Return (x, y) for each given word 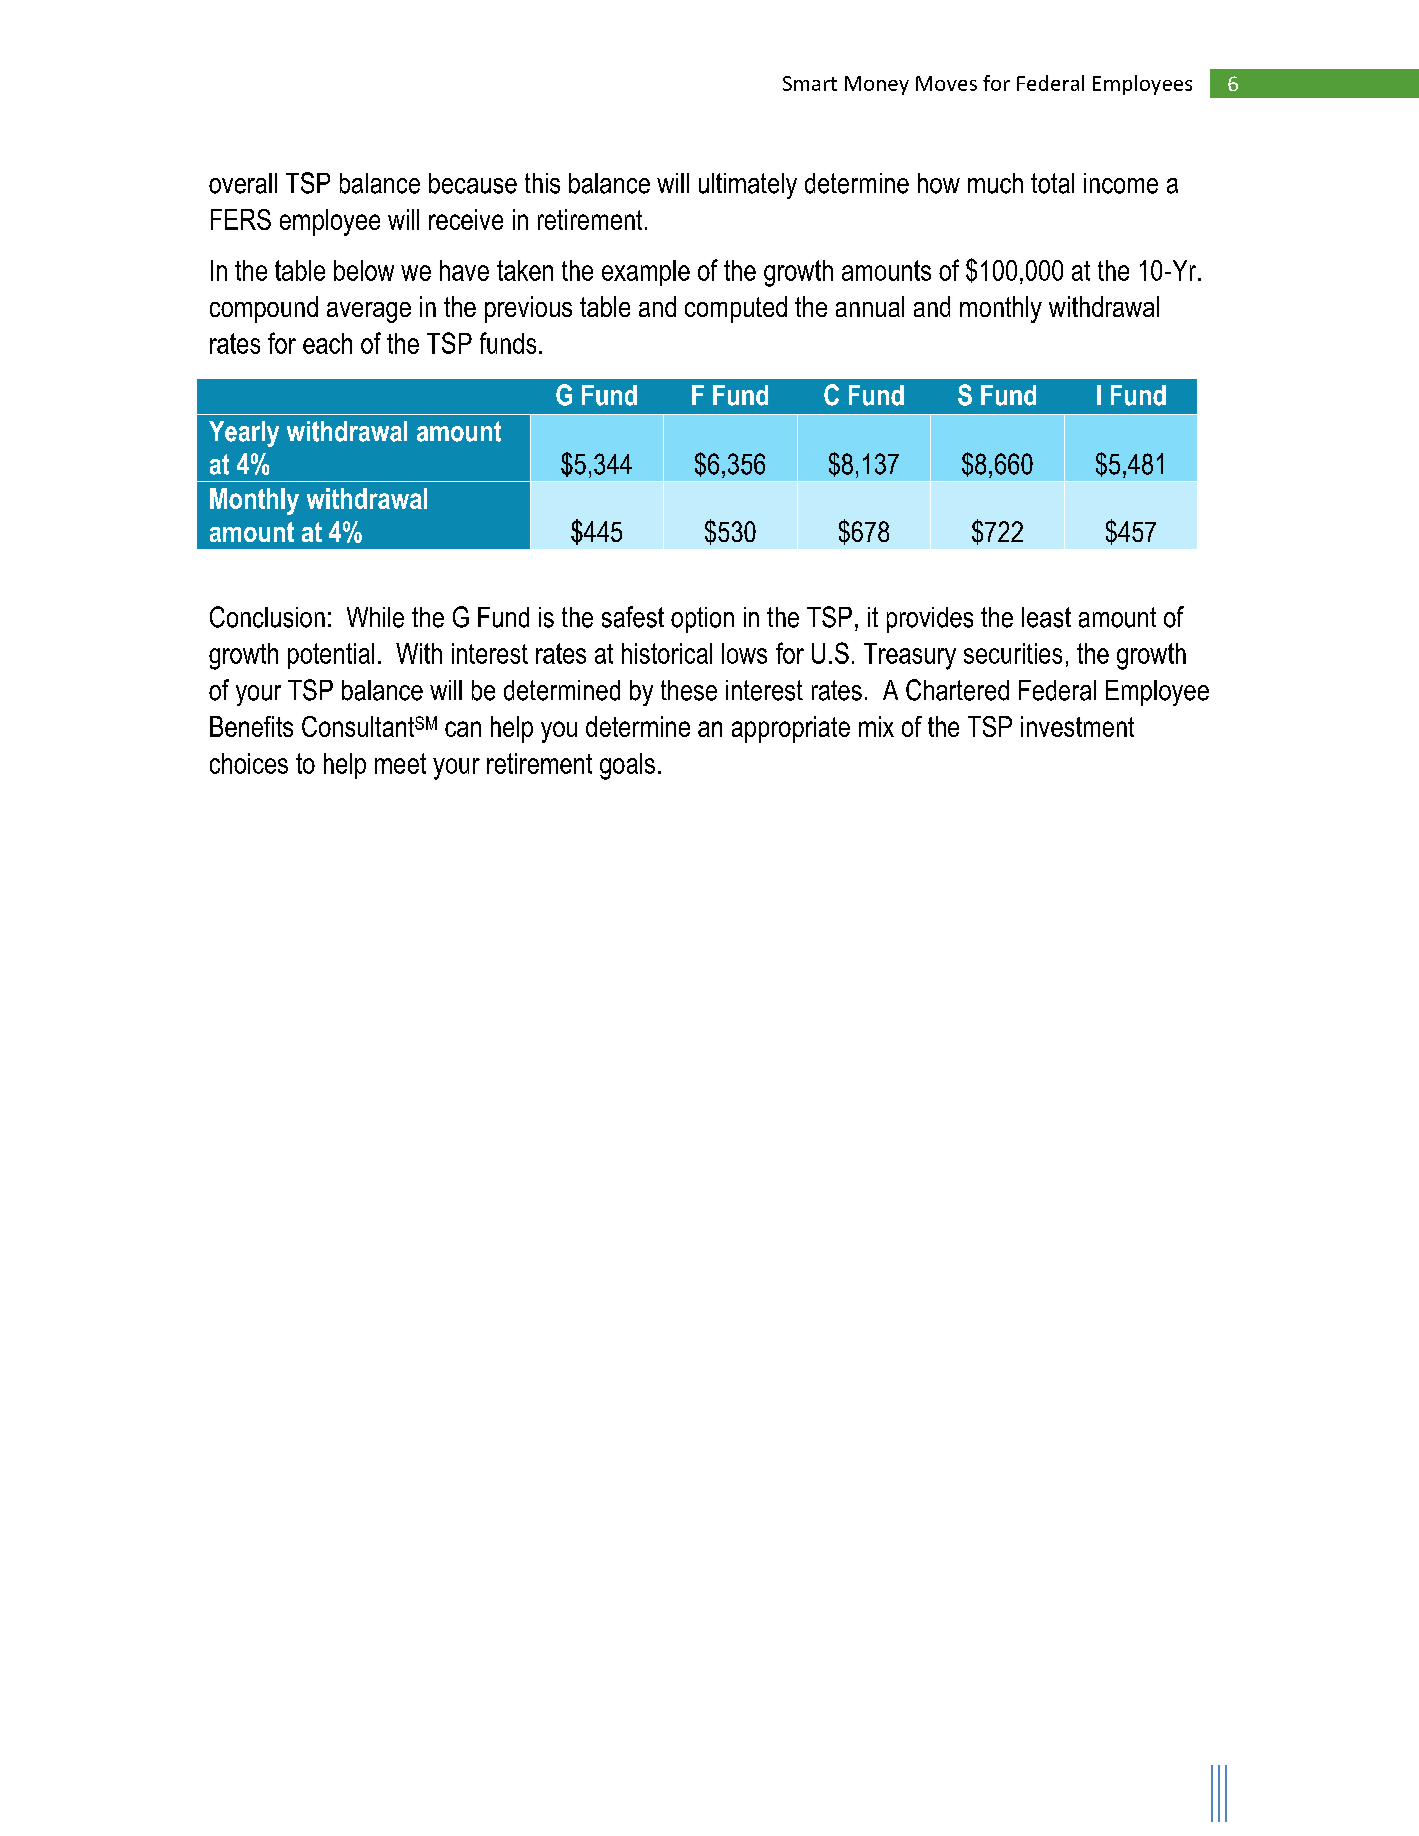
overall (243, 183)
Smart (810, 83)
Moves (946, 83)
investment (1077, 726)
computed (736, 309)
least (1046, 617)
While (375, 617)
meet (400, 763)
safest (633, 617)
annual (870, 306)
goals (627, 766)
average (369, 312)
